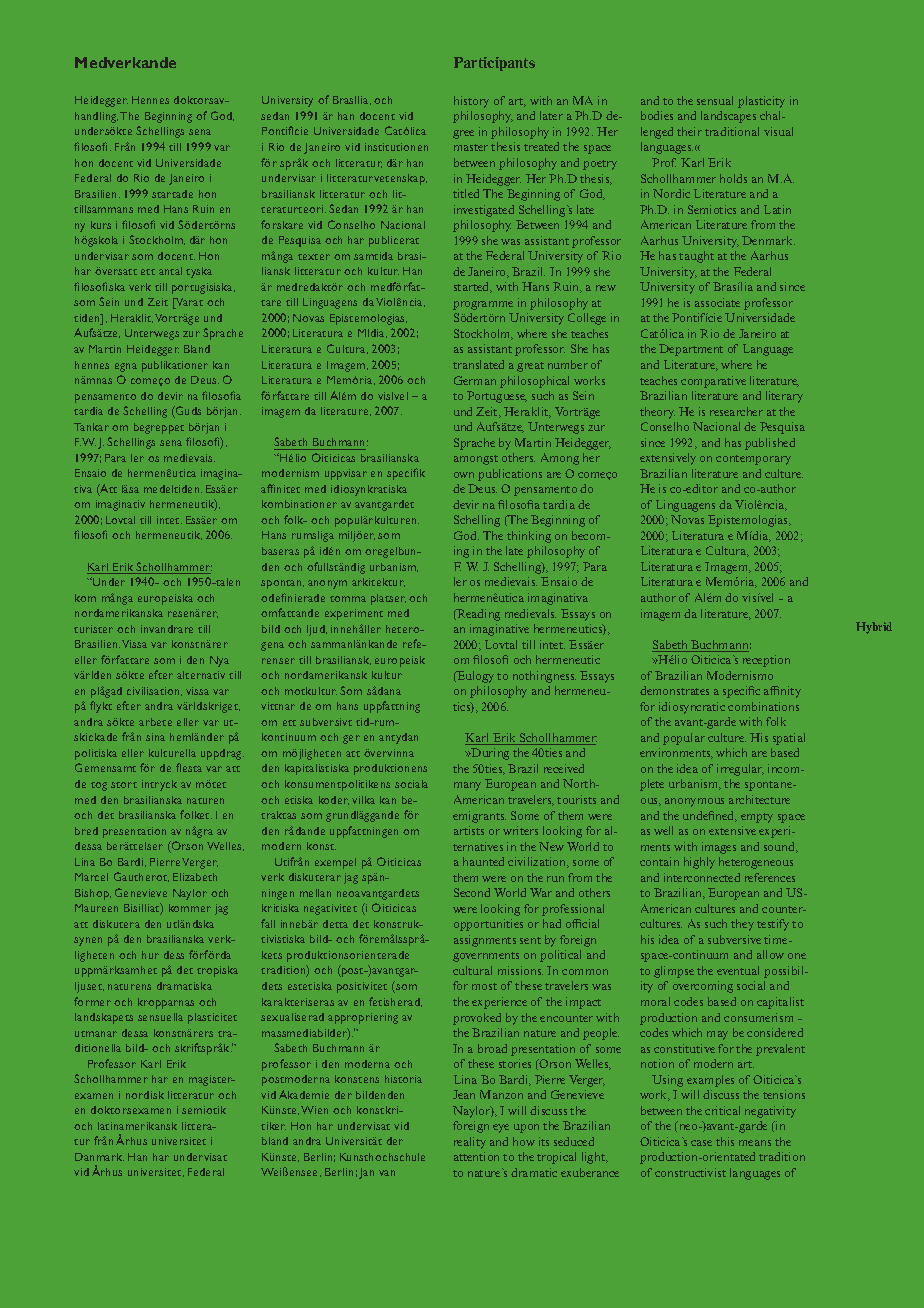 The width and height of the screenshot is (924, 1308). What do you see at coordinates (766, 661) in the screenshot?
I see `reception` at bounding box center [766, 661].
